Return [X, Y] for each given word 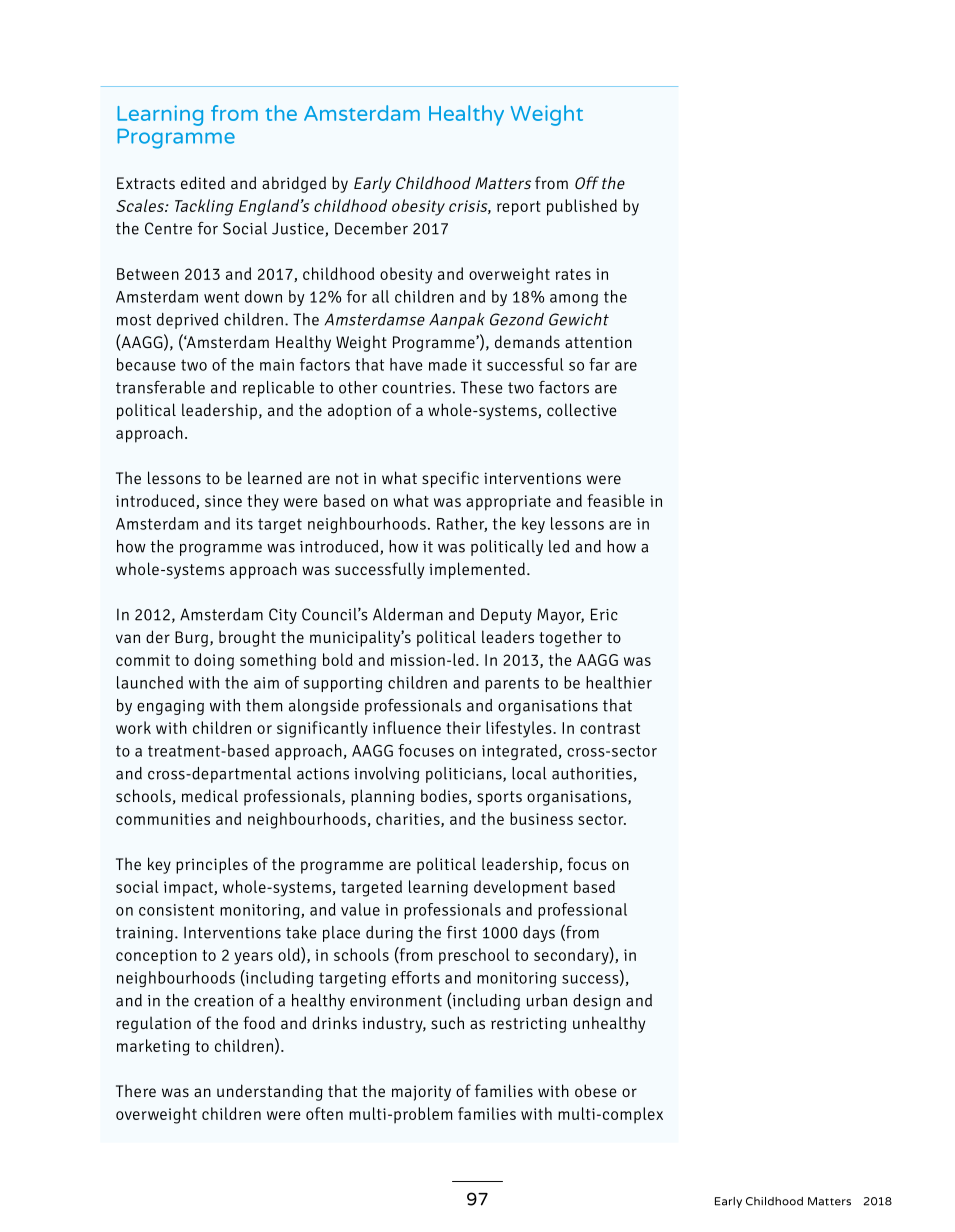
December [371, 228]
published [582, 207]
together [570, 638]
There [136, 1090]
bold [338, 659]
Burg [193, 639]
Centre [168, 228]
